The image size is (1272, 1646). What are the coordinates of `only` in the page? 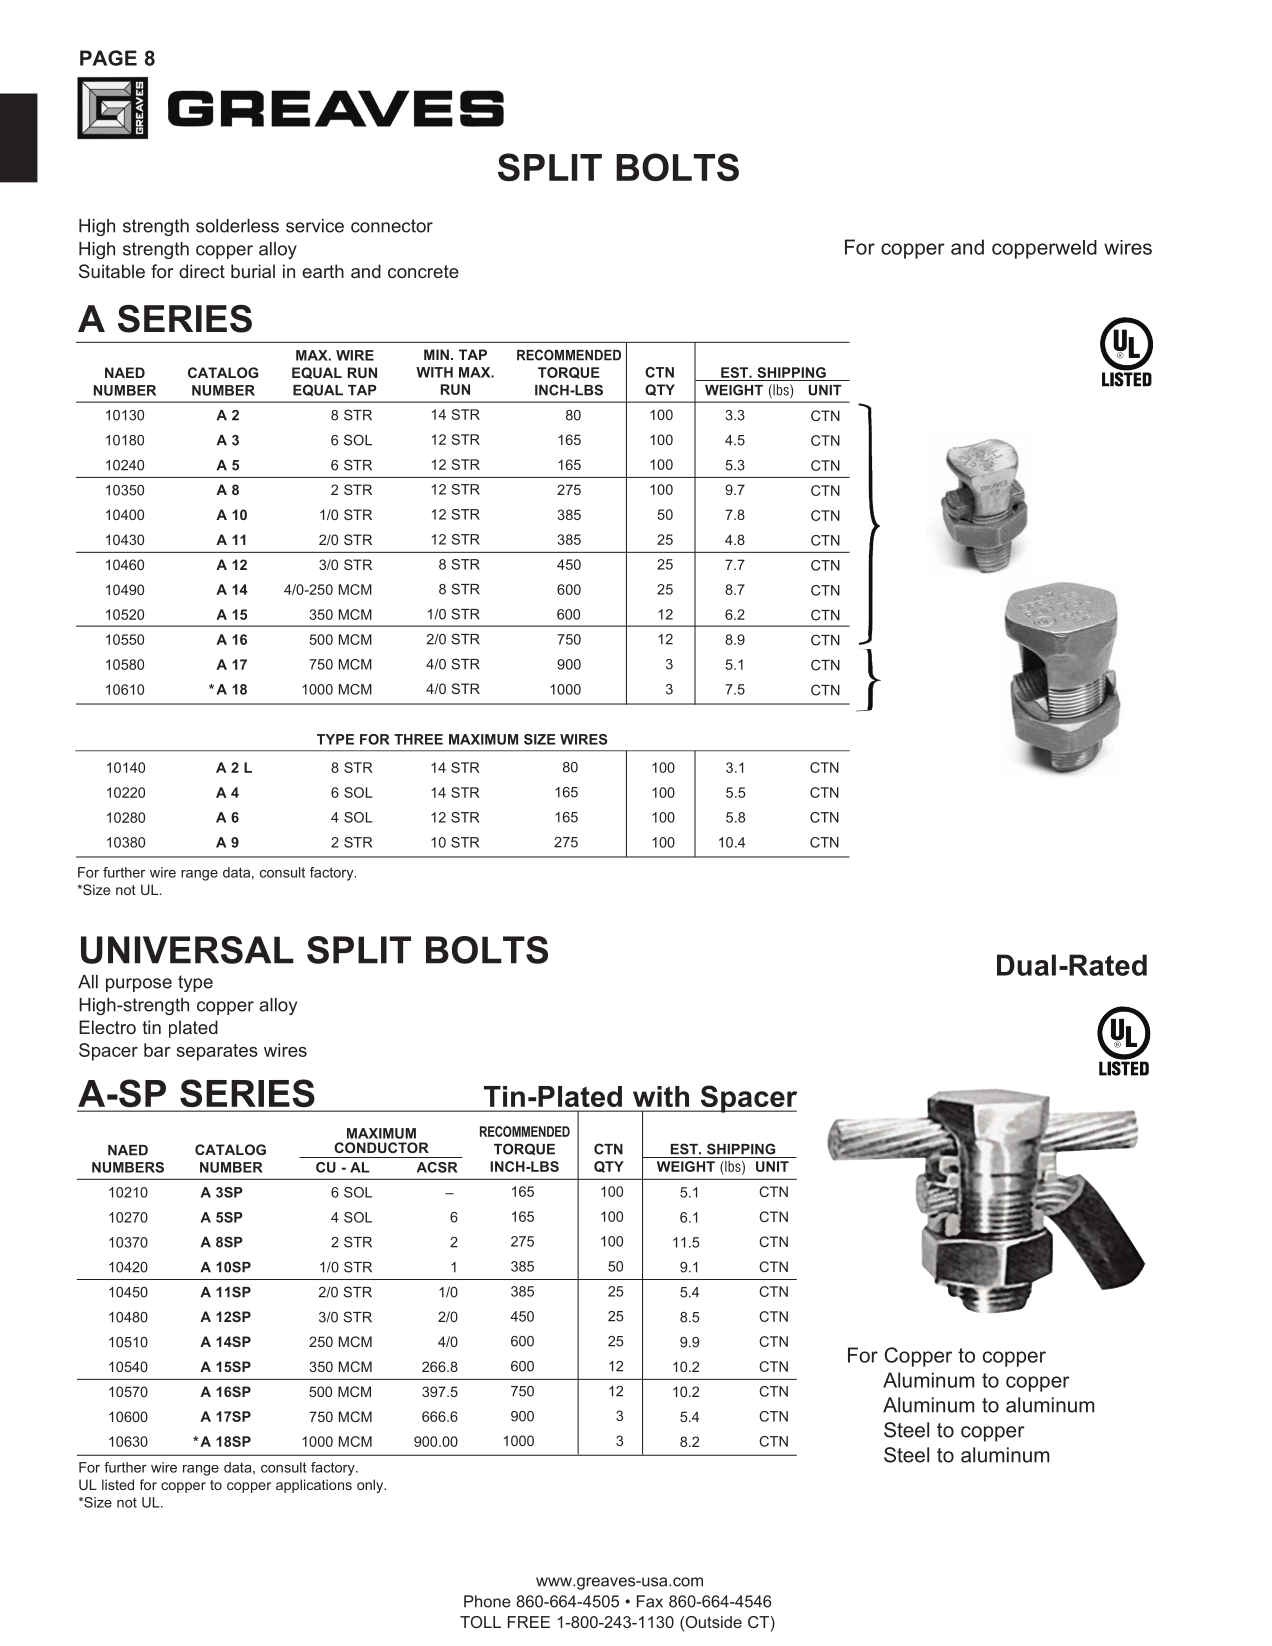 It's located at (371, 1486).
